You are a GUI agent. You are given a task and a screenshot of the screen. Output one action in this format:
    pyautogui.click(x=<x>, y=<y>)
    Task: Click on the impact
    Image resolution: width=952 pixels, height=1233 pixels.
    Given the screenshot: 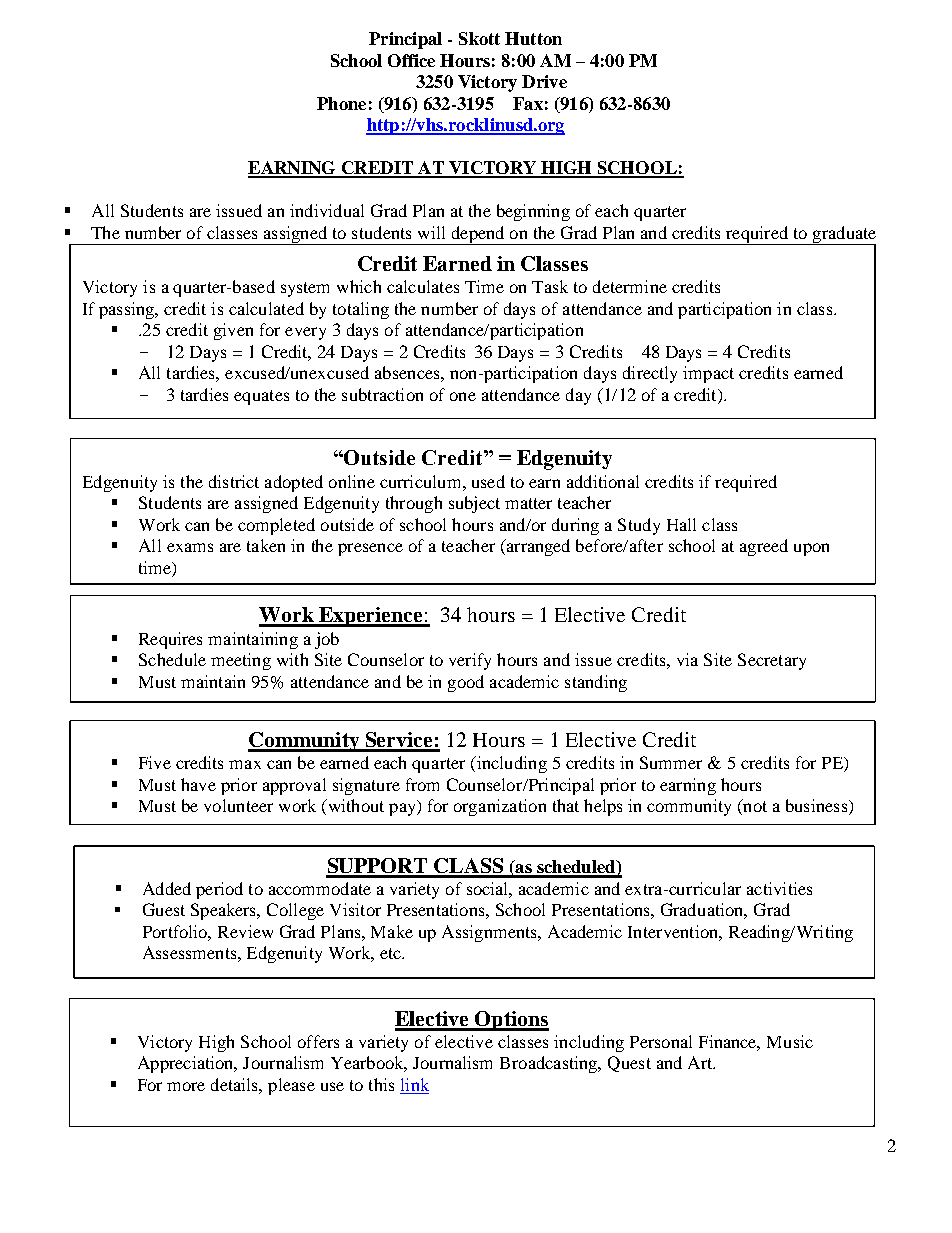 What is the action you would take?
    pyautogui.click(x=708, y=374)
